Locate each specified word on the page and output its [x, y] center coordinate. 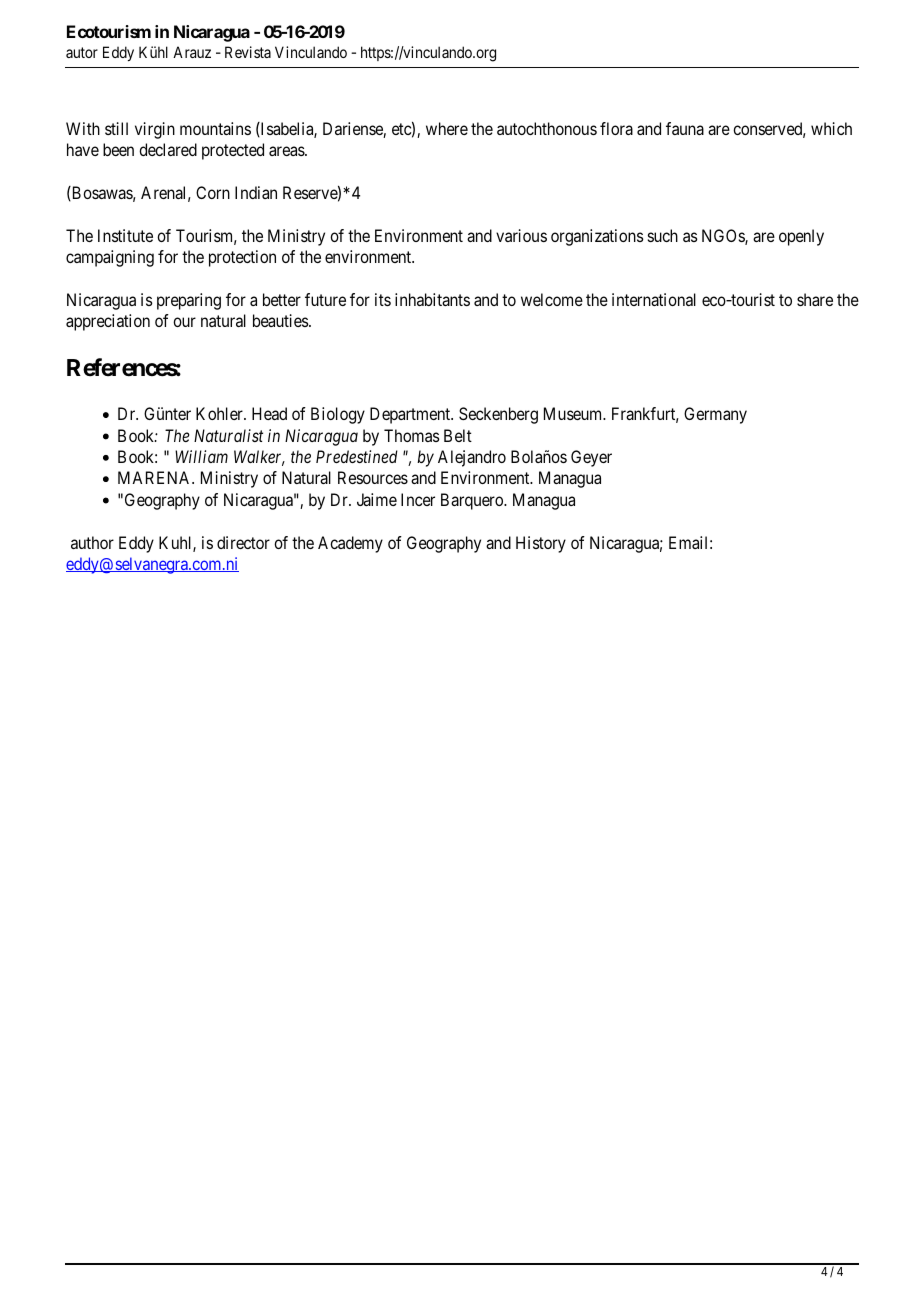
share [815, 299]
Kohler [220, 413]
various [521, 235]
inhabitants [432, 299]
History [541, 544]
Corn [213, 192]
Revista [248, 52]
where [447, 128]
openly [801, 237]
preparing [189, 301]
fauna [685, 128]
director [243, 542]
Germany [715, 415]
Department [411, 415]
